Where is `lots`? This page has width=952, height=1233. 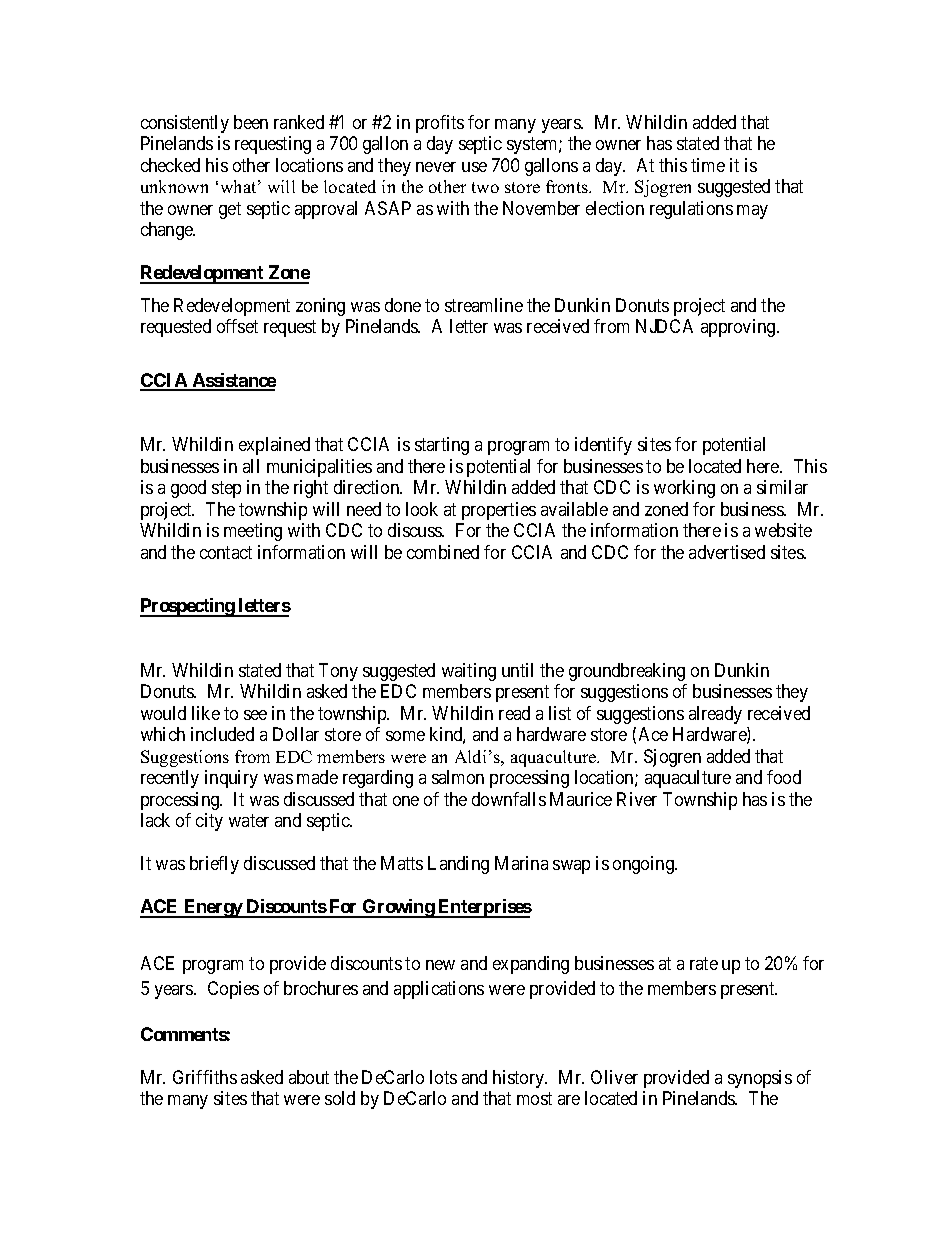
lots is located at coordinates (443, 1077).
